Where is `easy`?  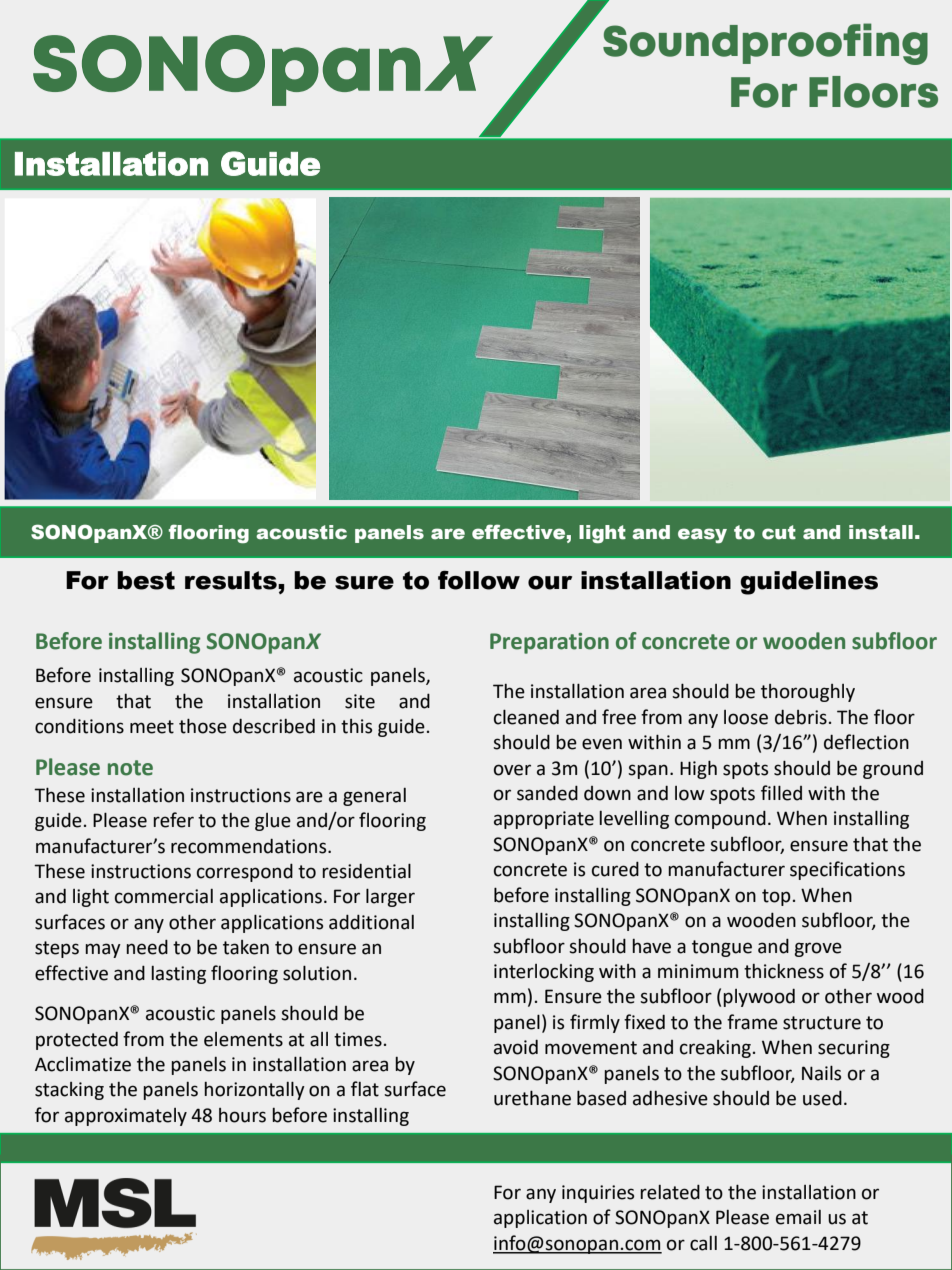
easy is located at coordinates (702, 535).
